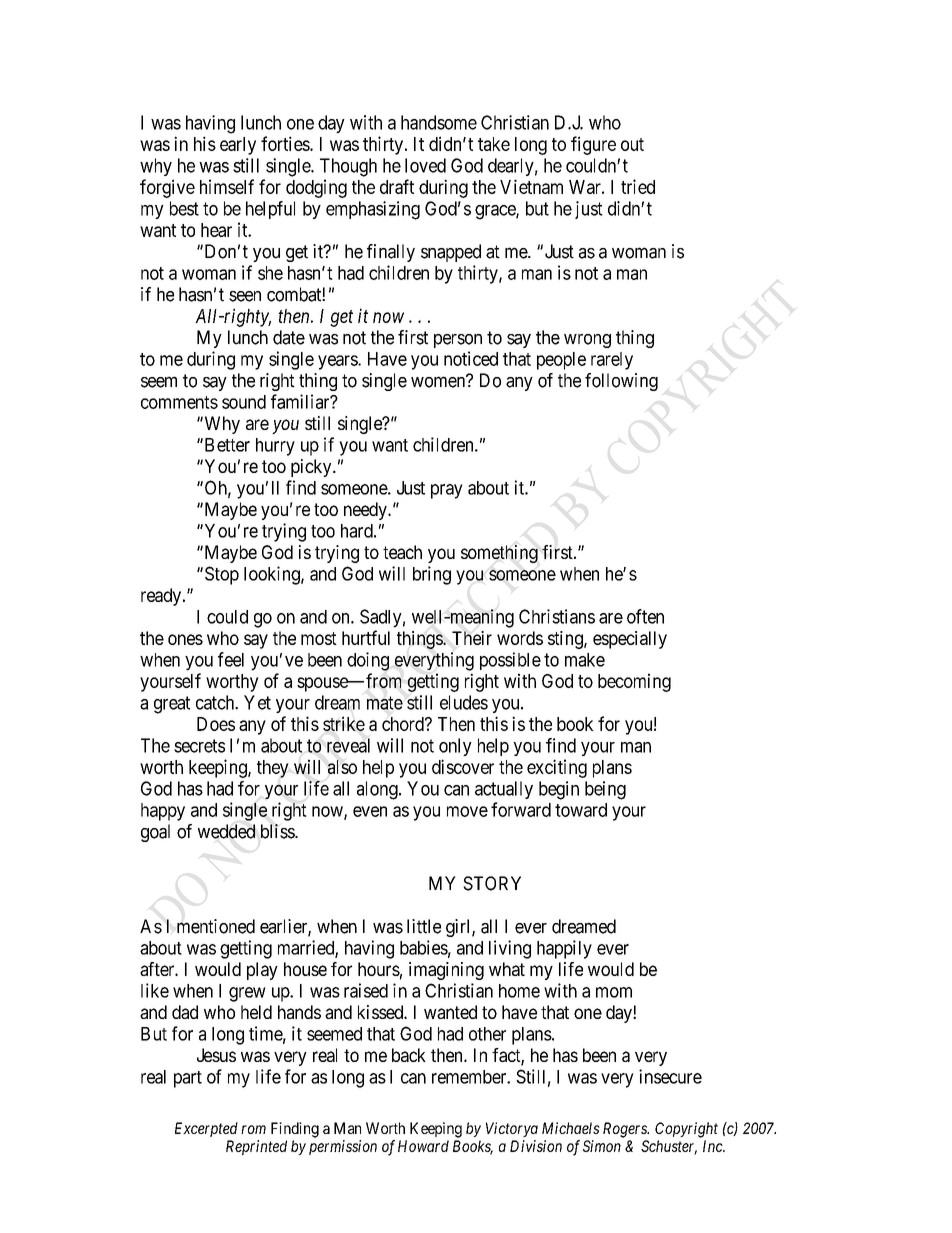 This screenshot has height=1233, width=952. What do you see at coordinates (206, 1129) in the screenshot?
I see `Excerpted` at bounding box center [206, 1129].
